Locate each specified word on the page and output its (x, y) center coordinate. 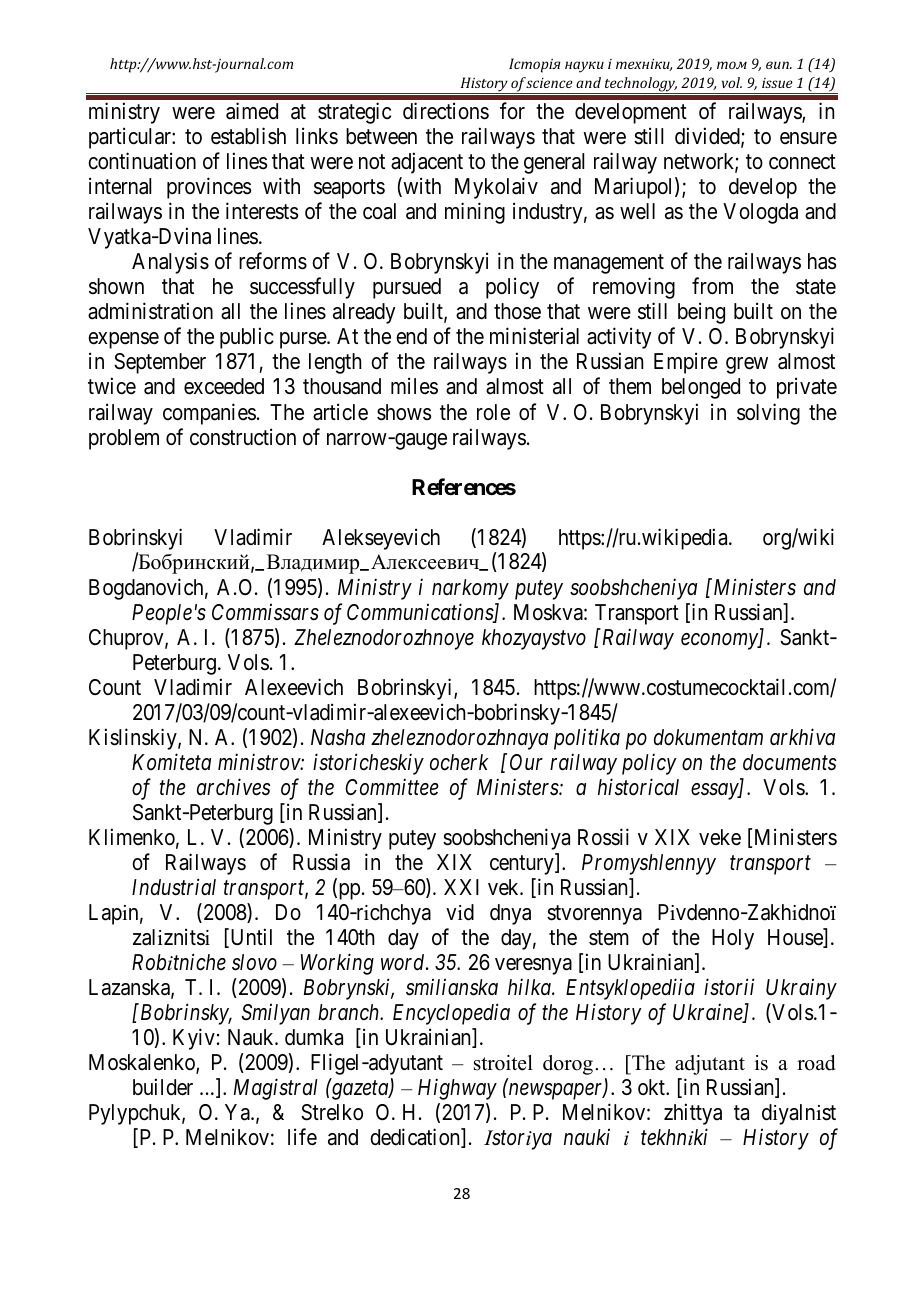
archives (234, 787)
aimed (252, 111)
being (701, 313)
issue (777, 83)
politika (587, 739)
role (493, 412)
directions (446, 111)
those (517, 311)
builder (163, 1087)
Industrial (174, 887)
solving (768, 414)
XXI (461, 887)
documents (790, 762)
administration (150, 311)
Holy (733, 939)
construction (243, 437)
